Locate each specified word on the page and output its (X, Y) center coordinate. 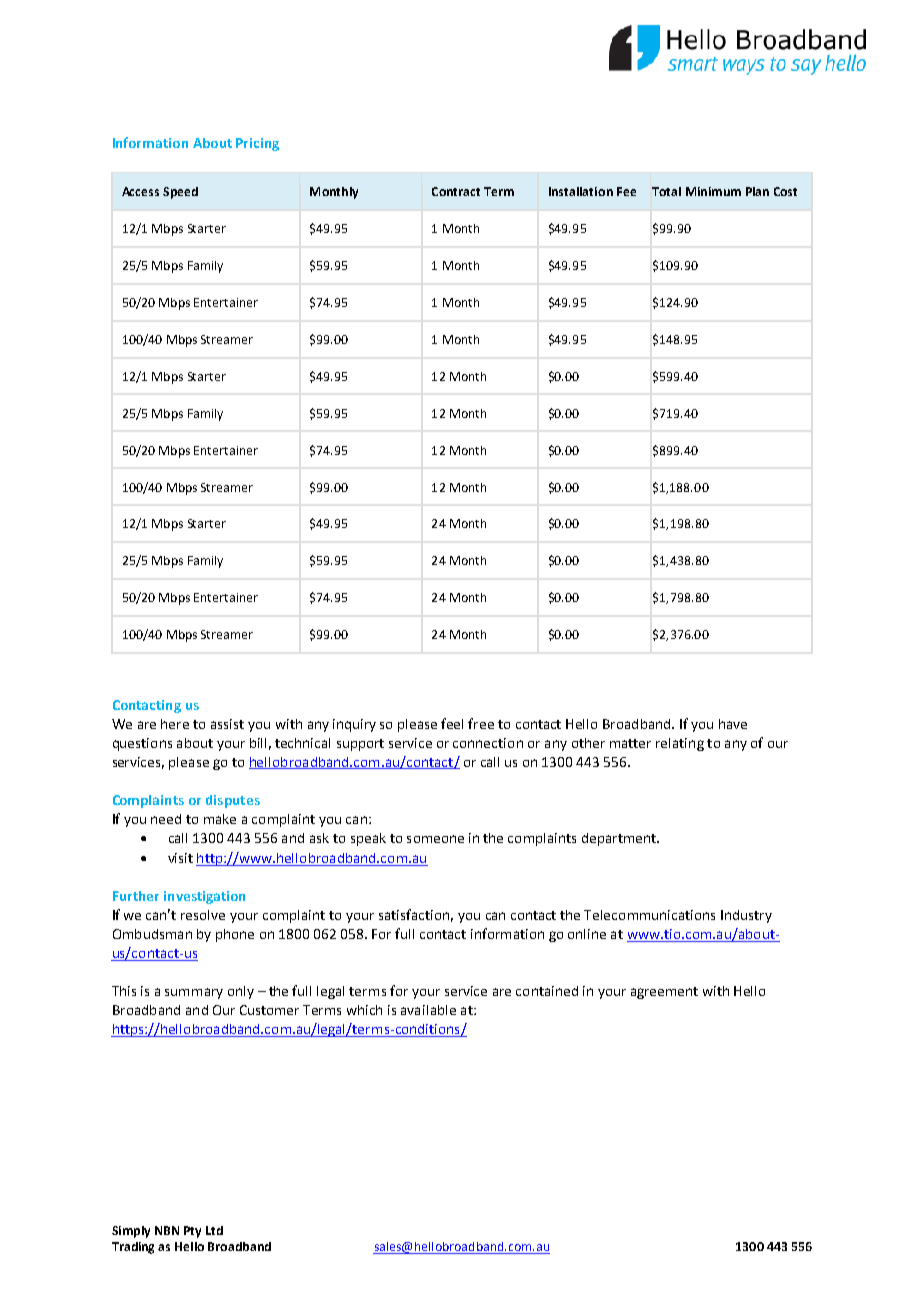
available (428, 1010)
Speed (180, 193)
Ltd (214, 1230)
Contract (456, 191)
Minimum (713, 191)
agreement (664, 993)
